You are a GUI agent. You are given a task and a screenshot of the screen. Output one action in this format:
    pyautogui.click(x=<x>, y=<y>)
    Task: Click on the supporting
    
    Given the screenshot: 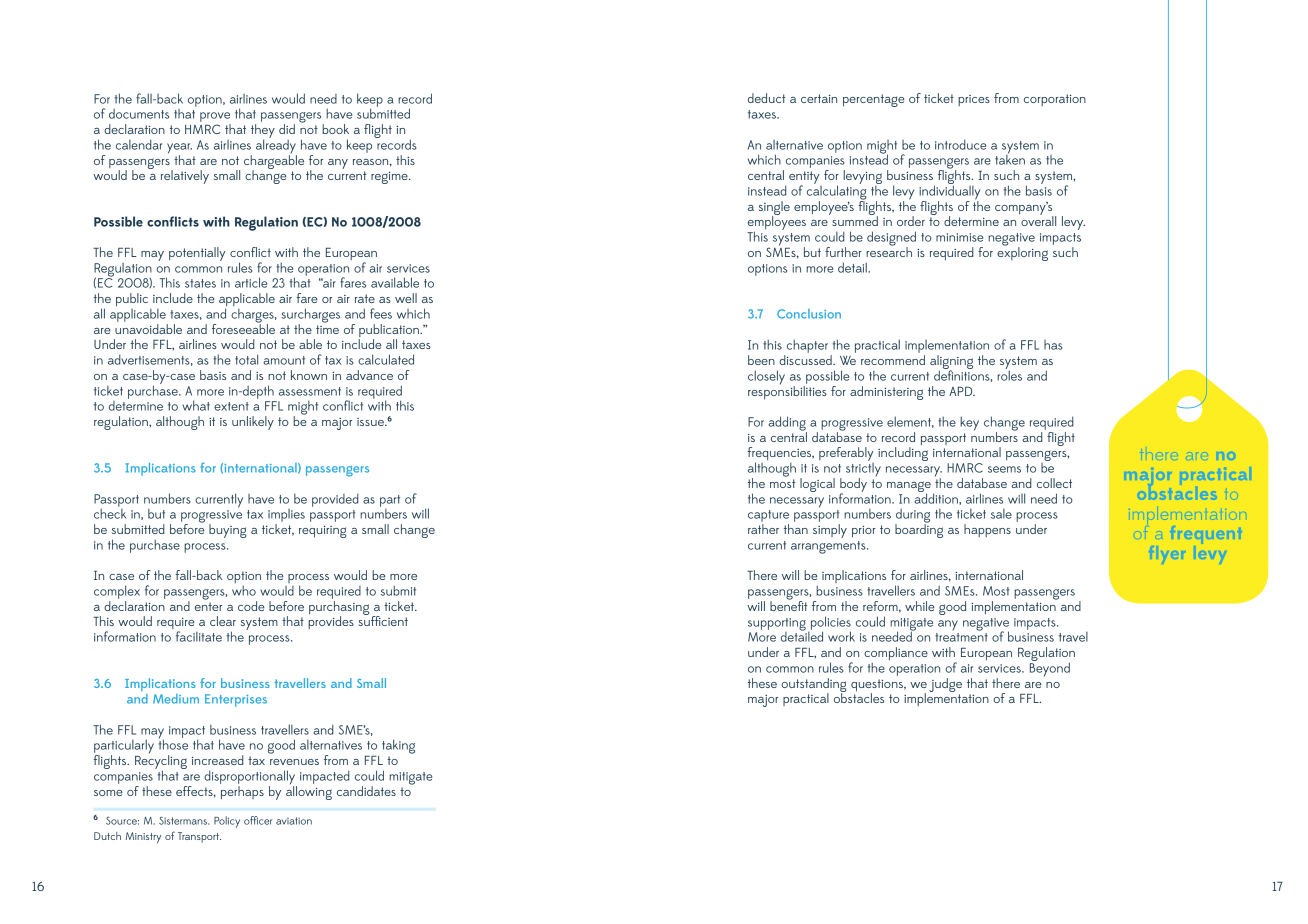 What is the action you would take?
    pyautogui.click(x=777, y=625)
